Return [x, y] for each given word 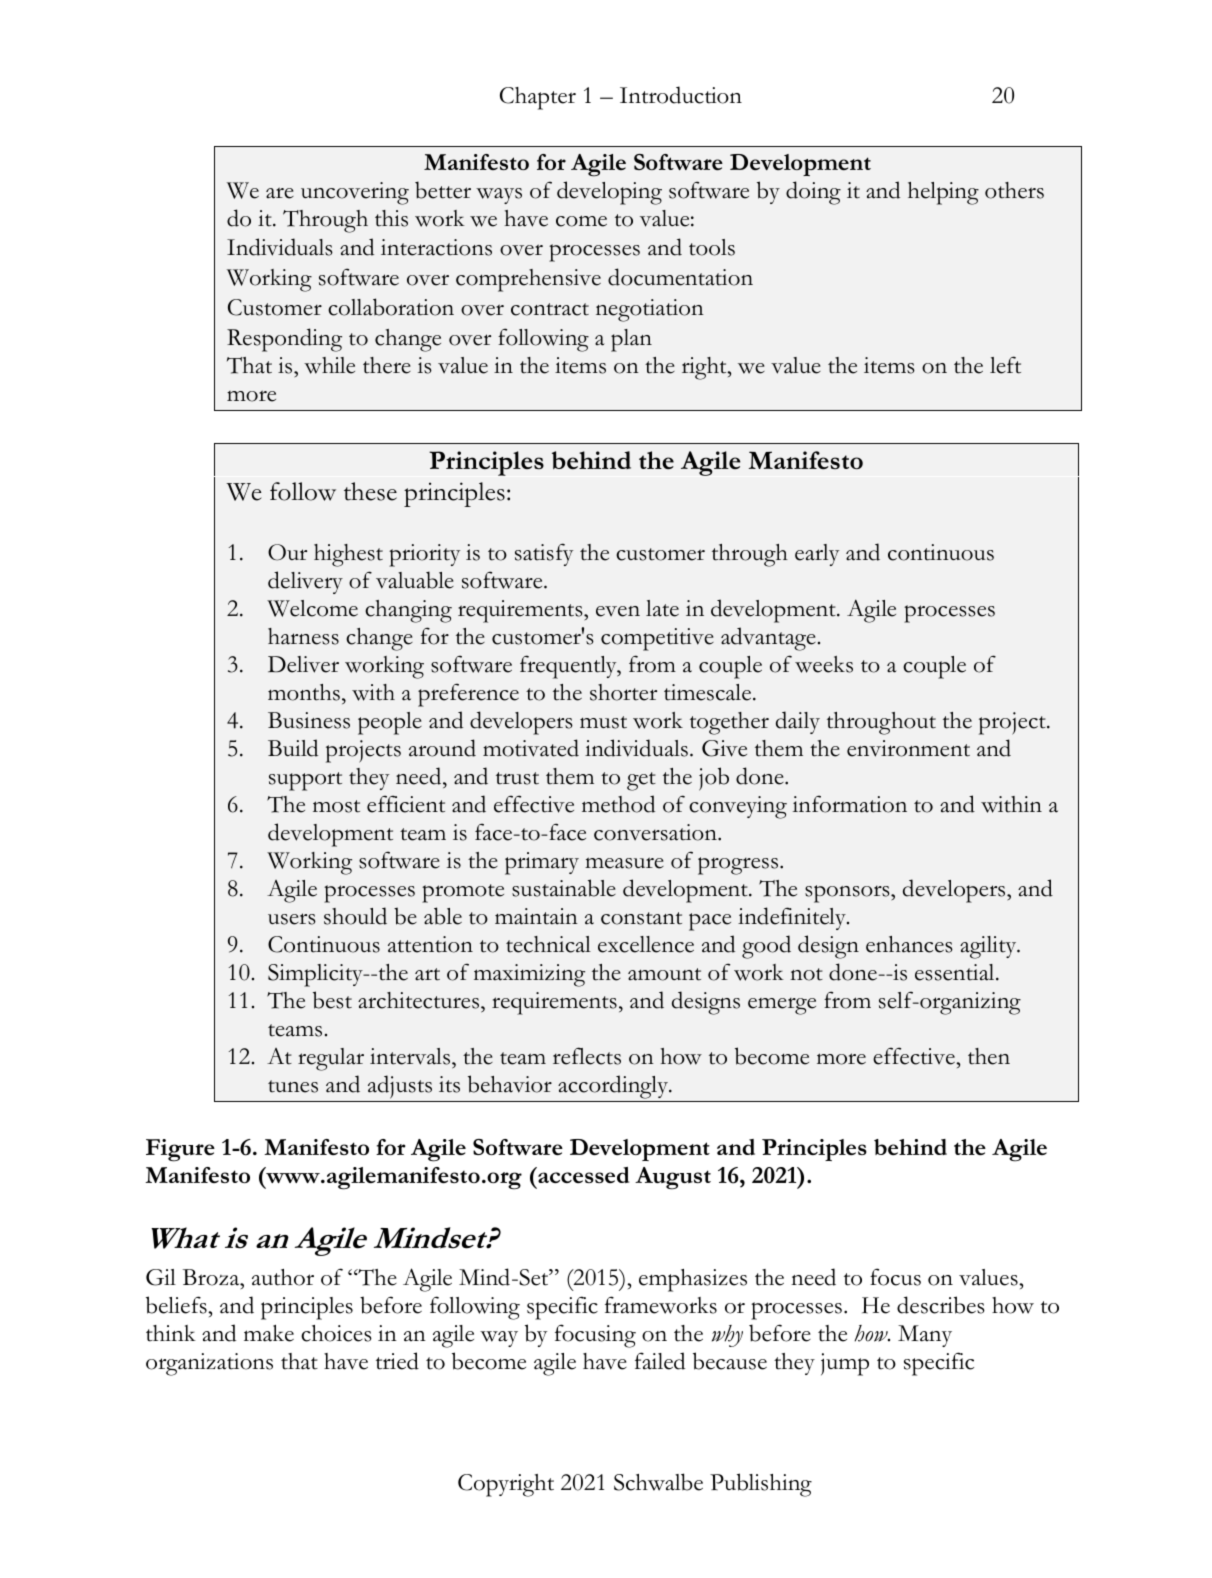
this [391, 218]
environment [908, 748]
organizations [209, 1364]
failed [660, 1361]
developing [609, 193]
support [305, 781]
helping [943, 193]
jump [845, 1364]
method [618, 804]
